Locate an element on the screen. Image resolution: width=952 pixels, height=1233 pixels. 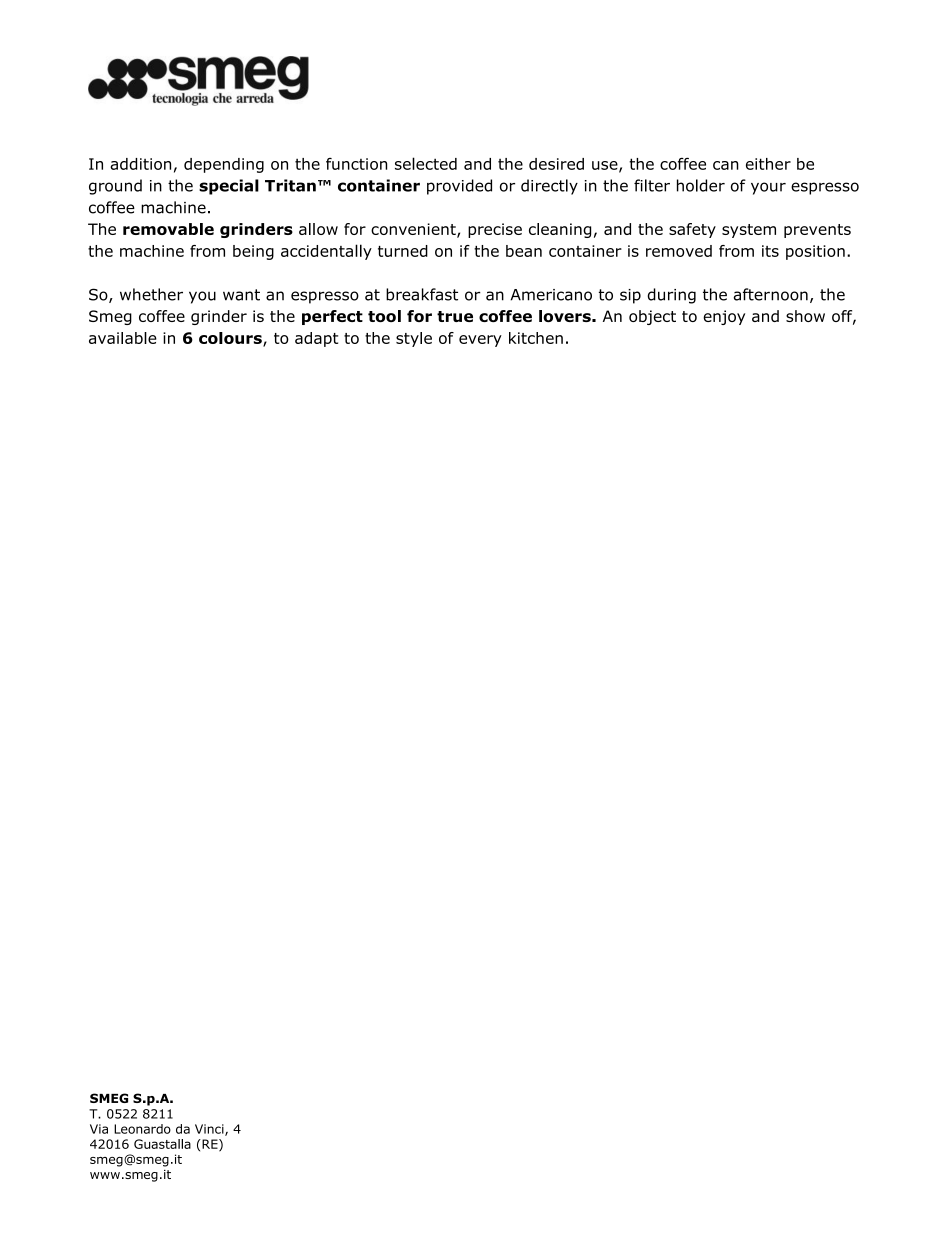
enjoy is located at coordinates (724, 317).
